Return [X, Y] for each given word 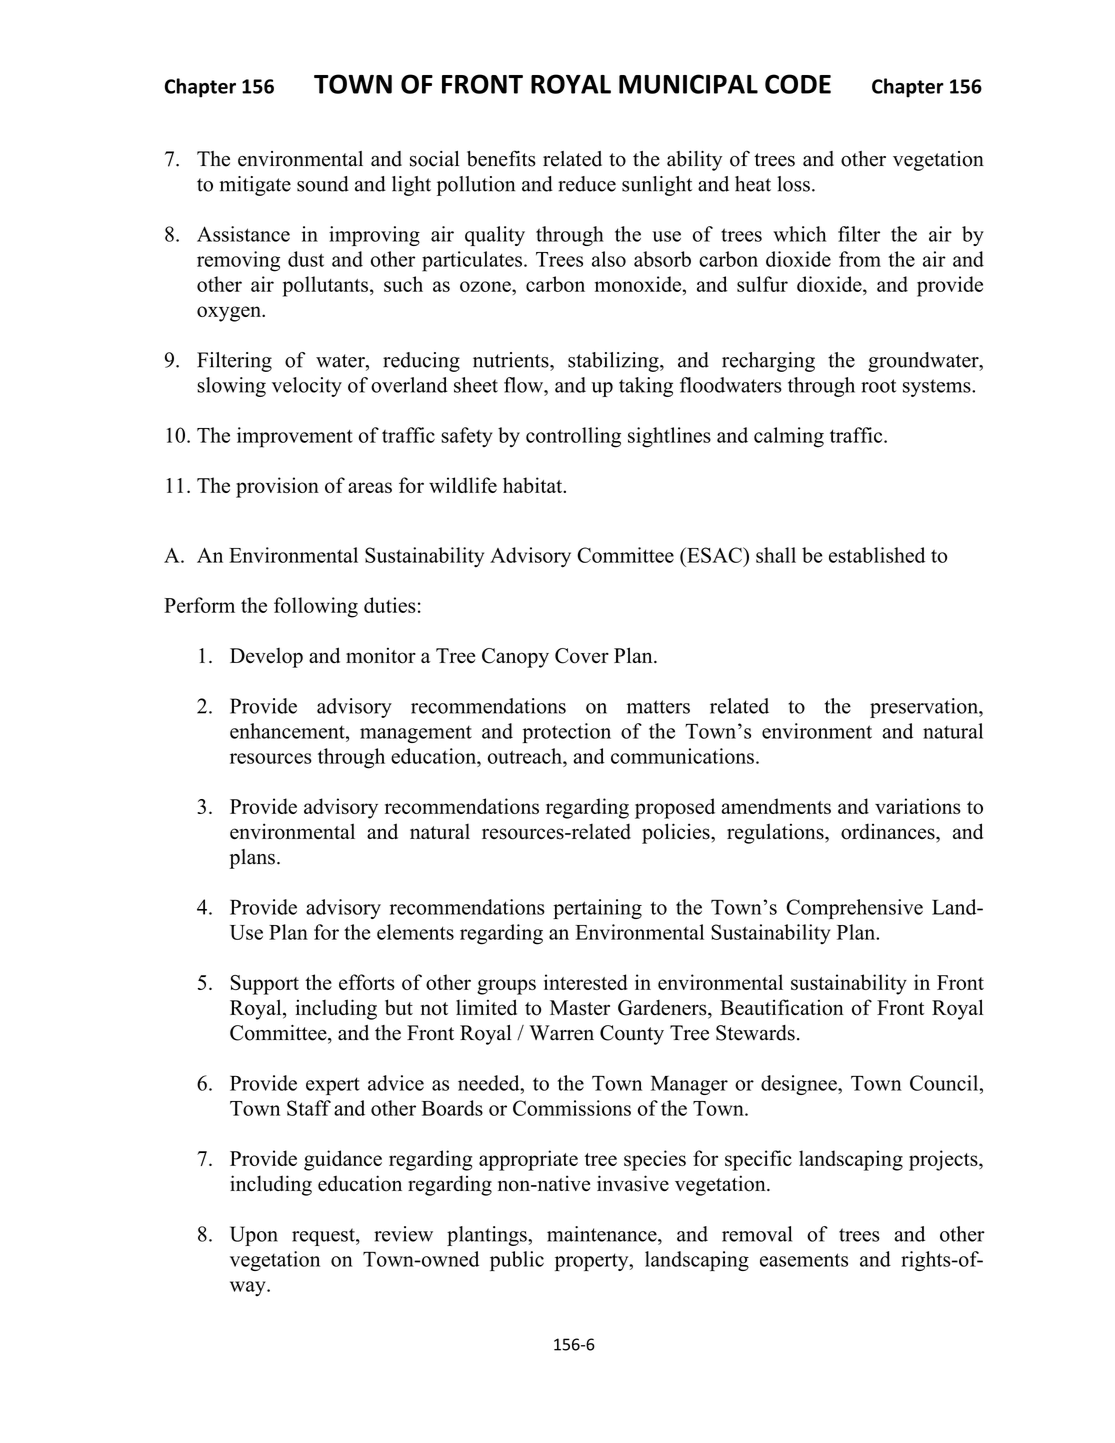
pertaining [597, 909]
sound [323, 184]
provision [277, 487]
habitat [534, 485]
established [877, 555]
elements [415, 932]
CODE [798, 84]
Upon [254, 1236]
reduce [587, 184]
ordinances [889, 831]
